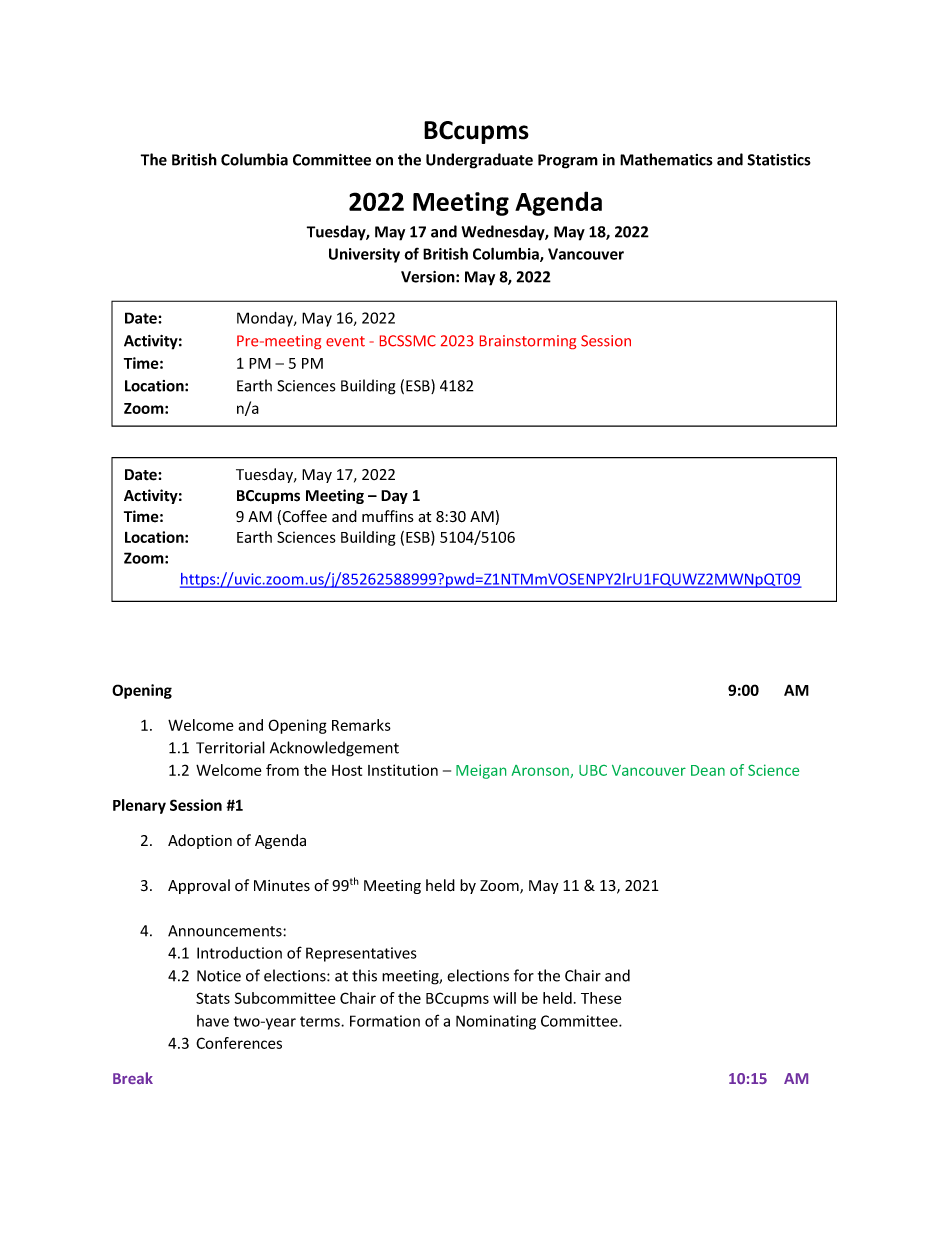 This screenshot has height=1233, width=952. What do you see at coordinates (601, 998) in the screenshot?
I see `These` at bounding box center [601, 998].
